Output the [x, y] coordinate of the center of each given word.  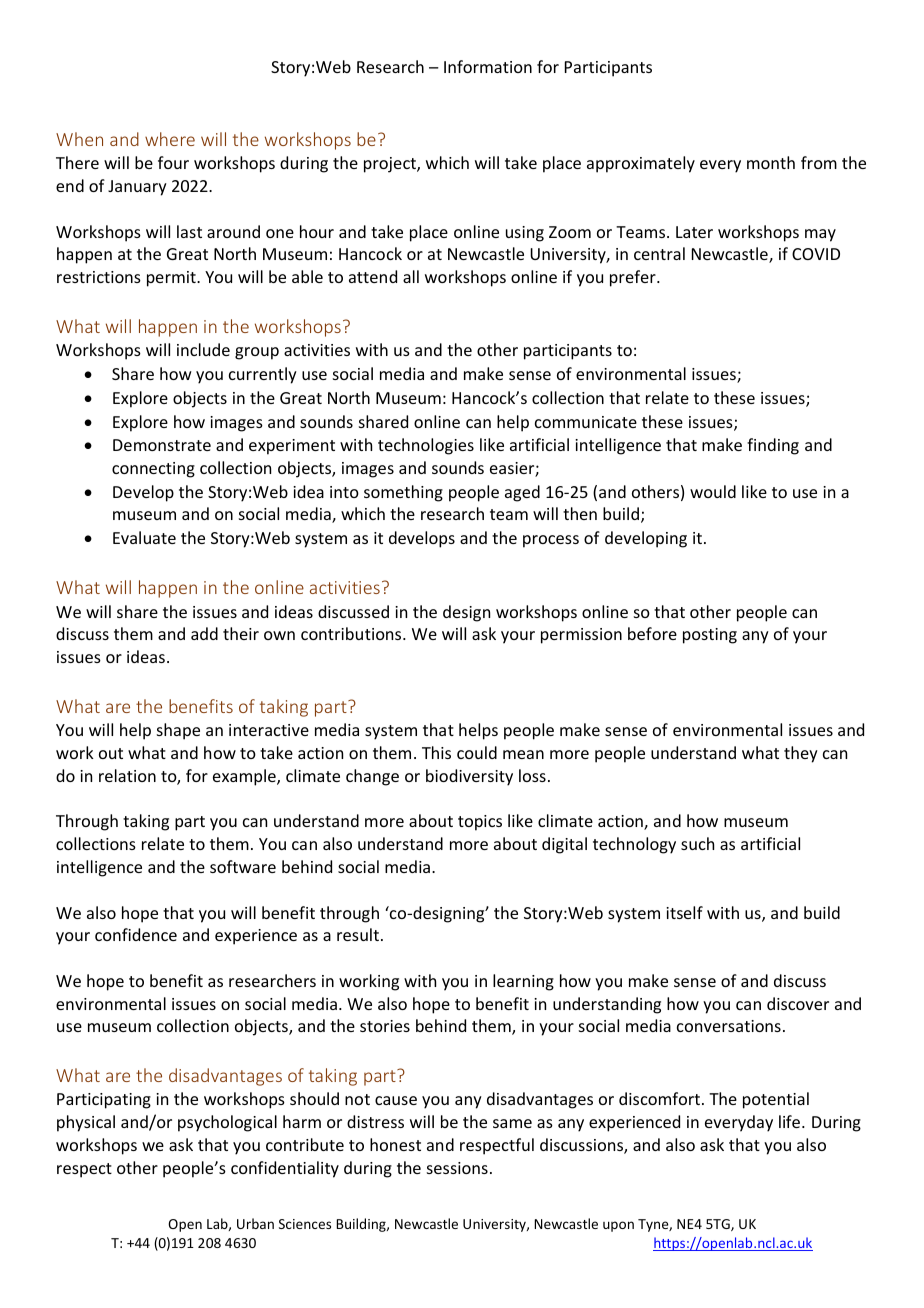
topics [480, 823]
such [697, 843]
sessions [457, 1168]
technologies [426, 446]
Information [488, 66]
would [713, 491]
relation [127, 775]
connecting [153, 470]
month [771, 162]
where [170, 139]
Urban [255, 1223]
